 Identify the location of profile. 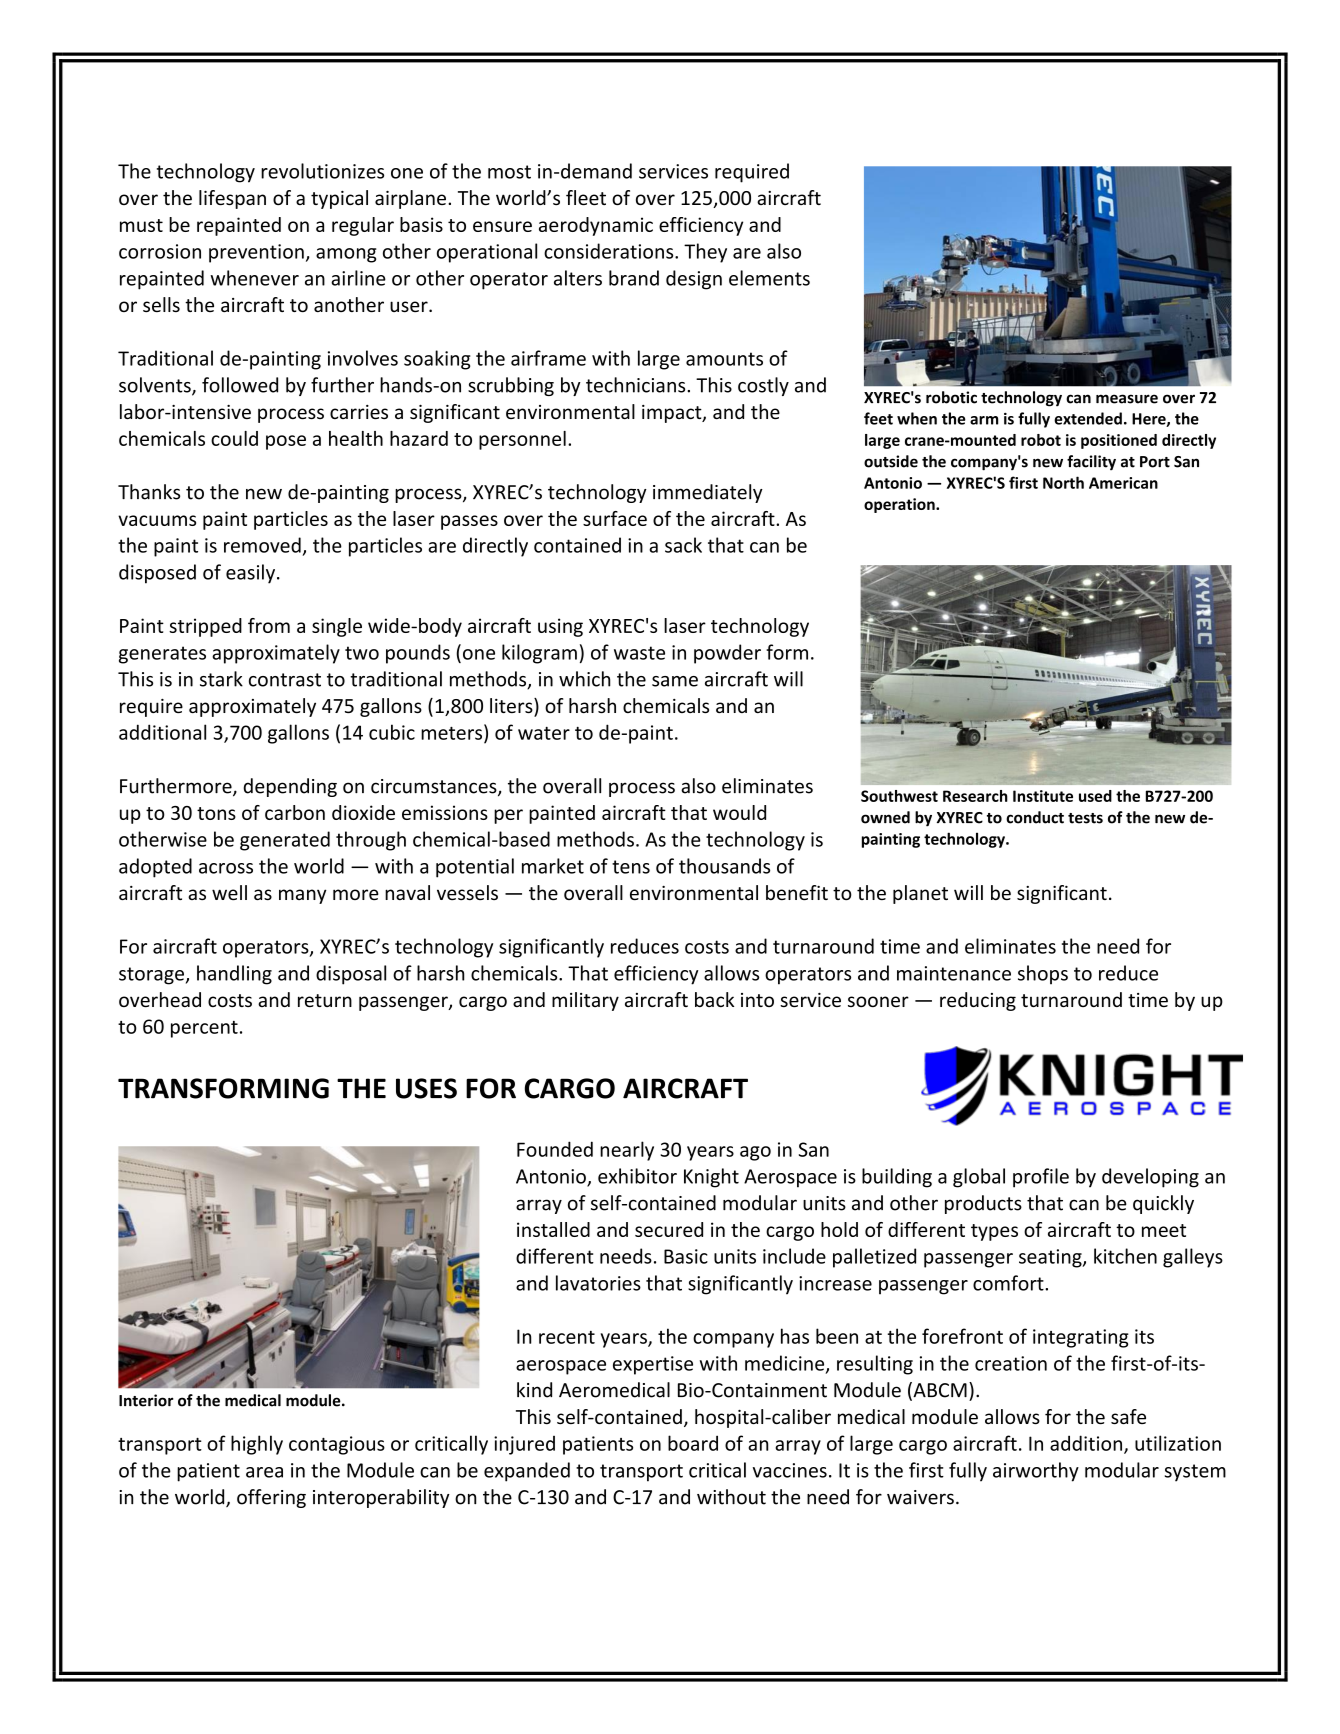
(1041, 1178).
